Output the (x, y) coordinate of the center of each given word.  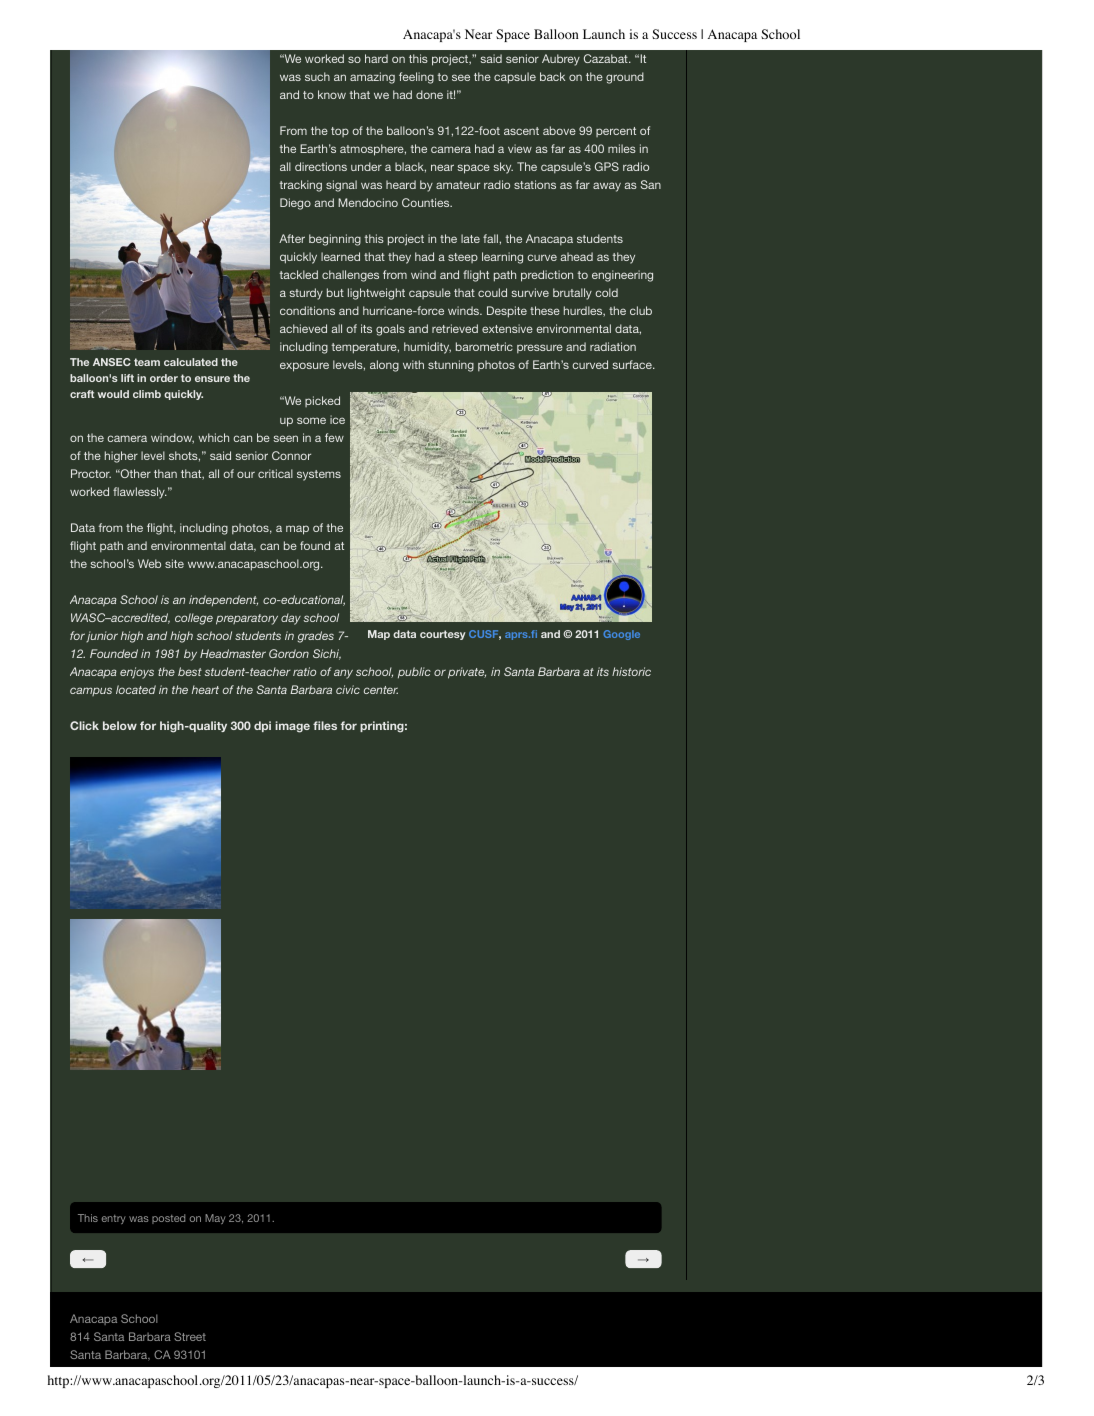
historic (631, 671)
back (552, 76)
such (317, 76)
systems (319, 475)
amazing (372, 78)
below (120, 725)
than (165, 473)
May (215, 1219)
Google (621, 635)
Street (190, 1336)
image (292, 727)
